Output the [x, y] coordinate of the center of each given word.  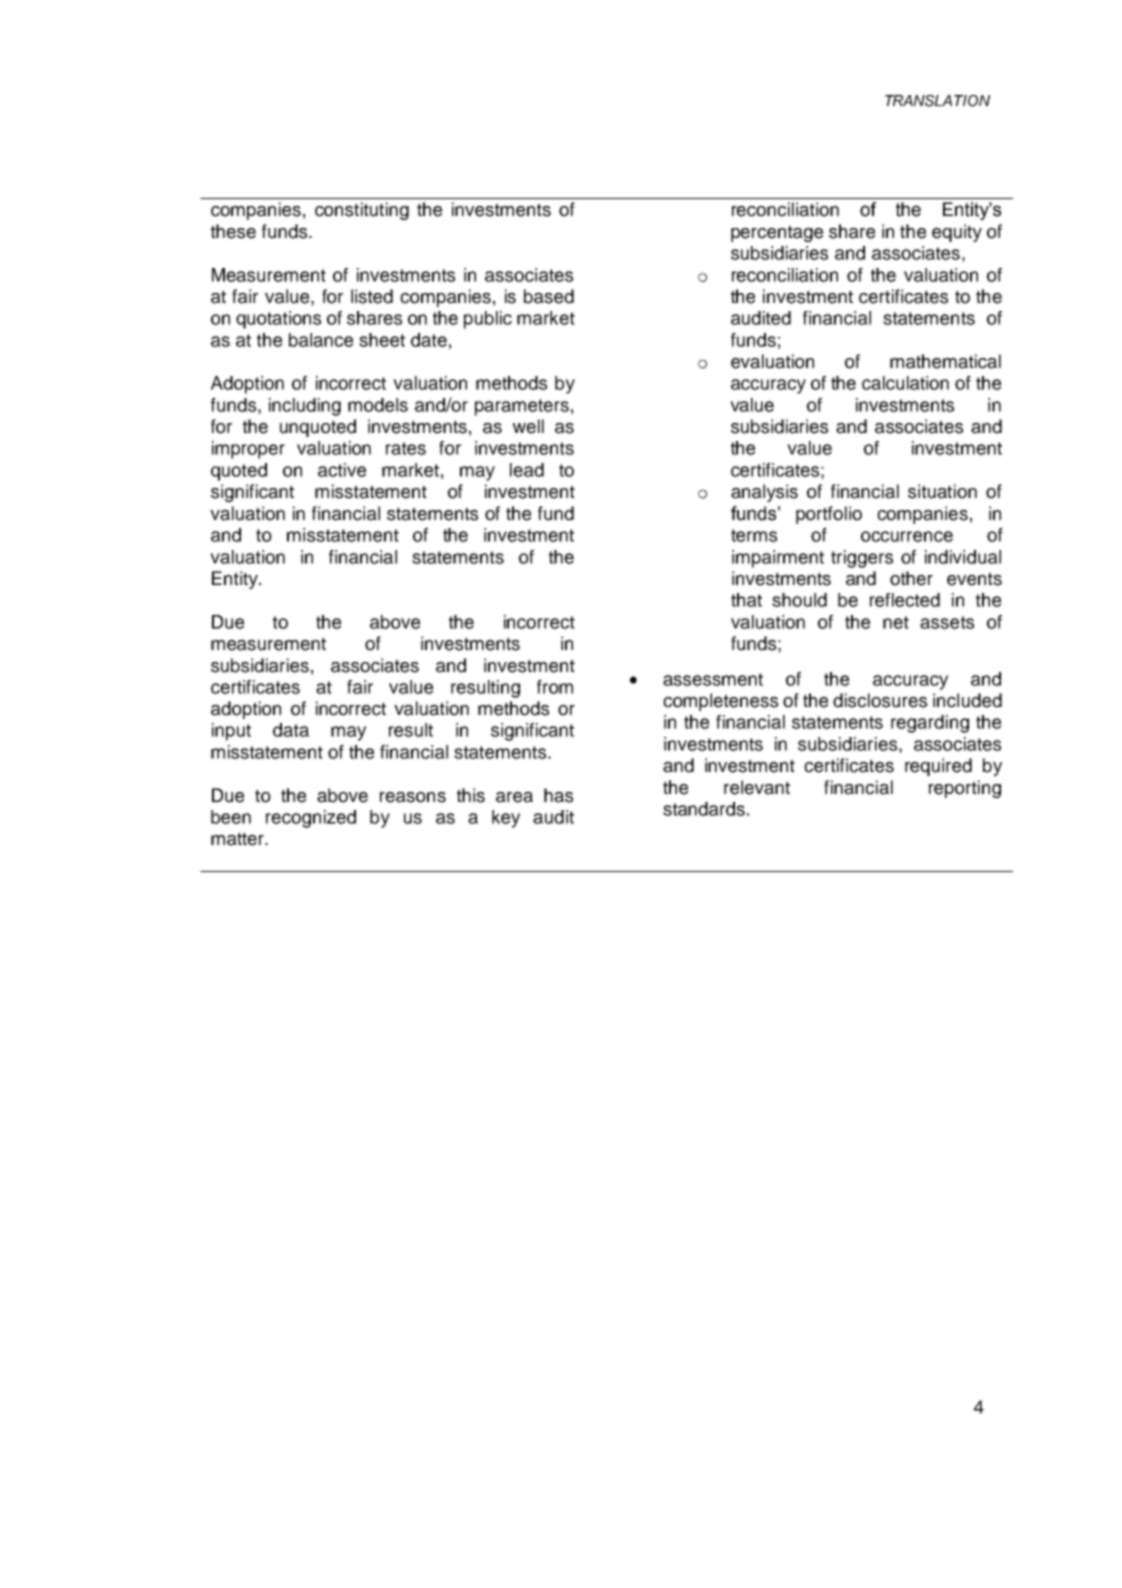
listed [372, 296]
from [555, 687]
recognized [311, 819]
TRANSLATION [937, 101]
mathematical [945, 361]
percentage [777, 233]
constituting [362, 211]
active [342, 470]
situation [942, 491]
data [291, 730]
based [549, 296]
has [558, 795]
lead [527, 470]
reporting [965, 789]
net [896, 622]
